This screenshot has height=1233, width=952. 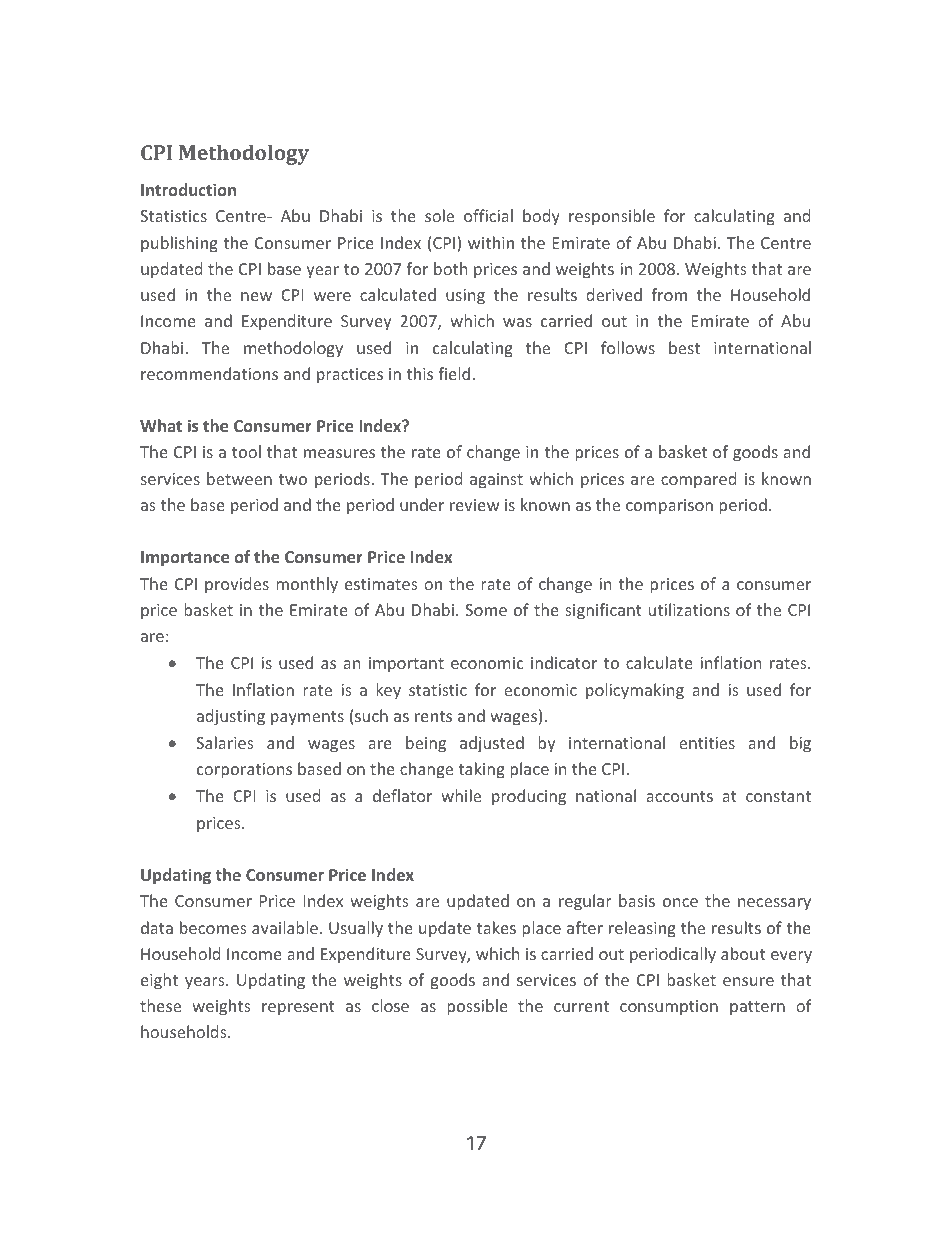 What do you see at coordinates (486, 610) in the screenshot?
I see `Some` at bounding box center [486, 610].
